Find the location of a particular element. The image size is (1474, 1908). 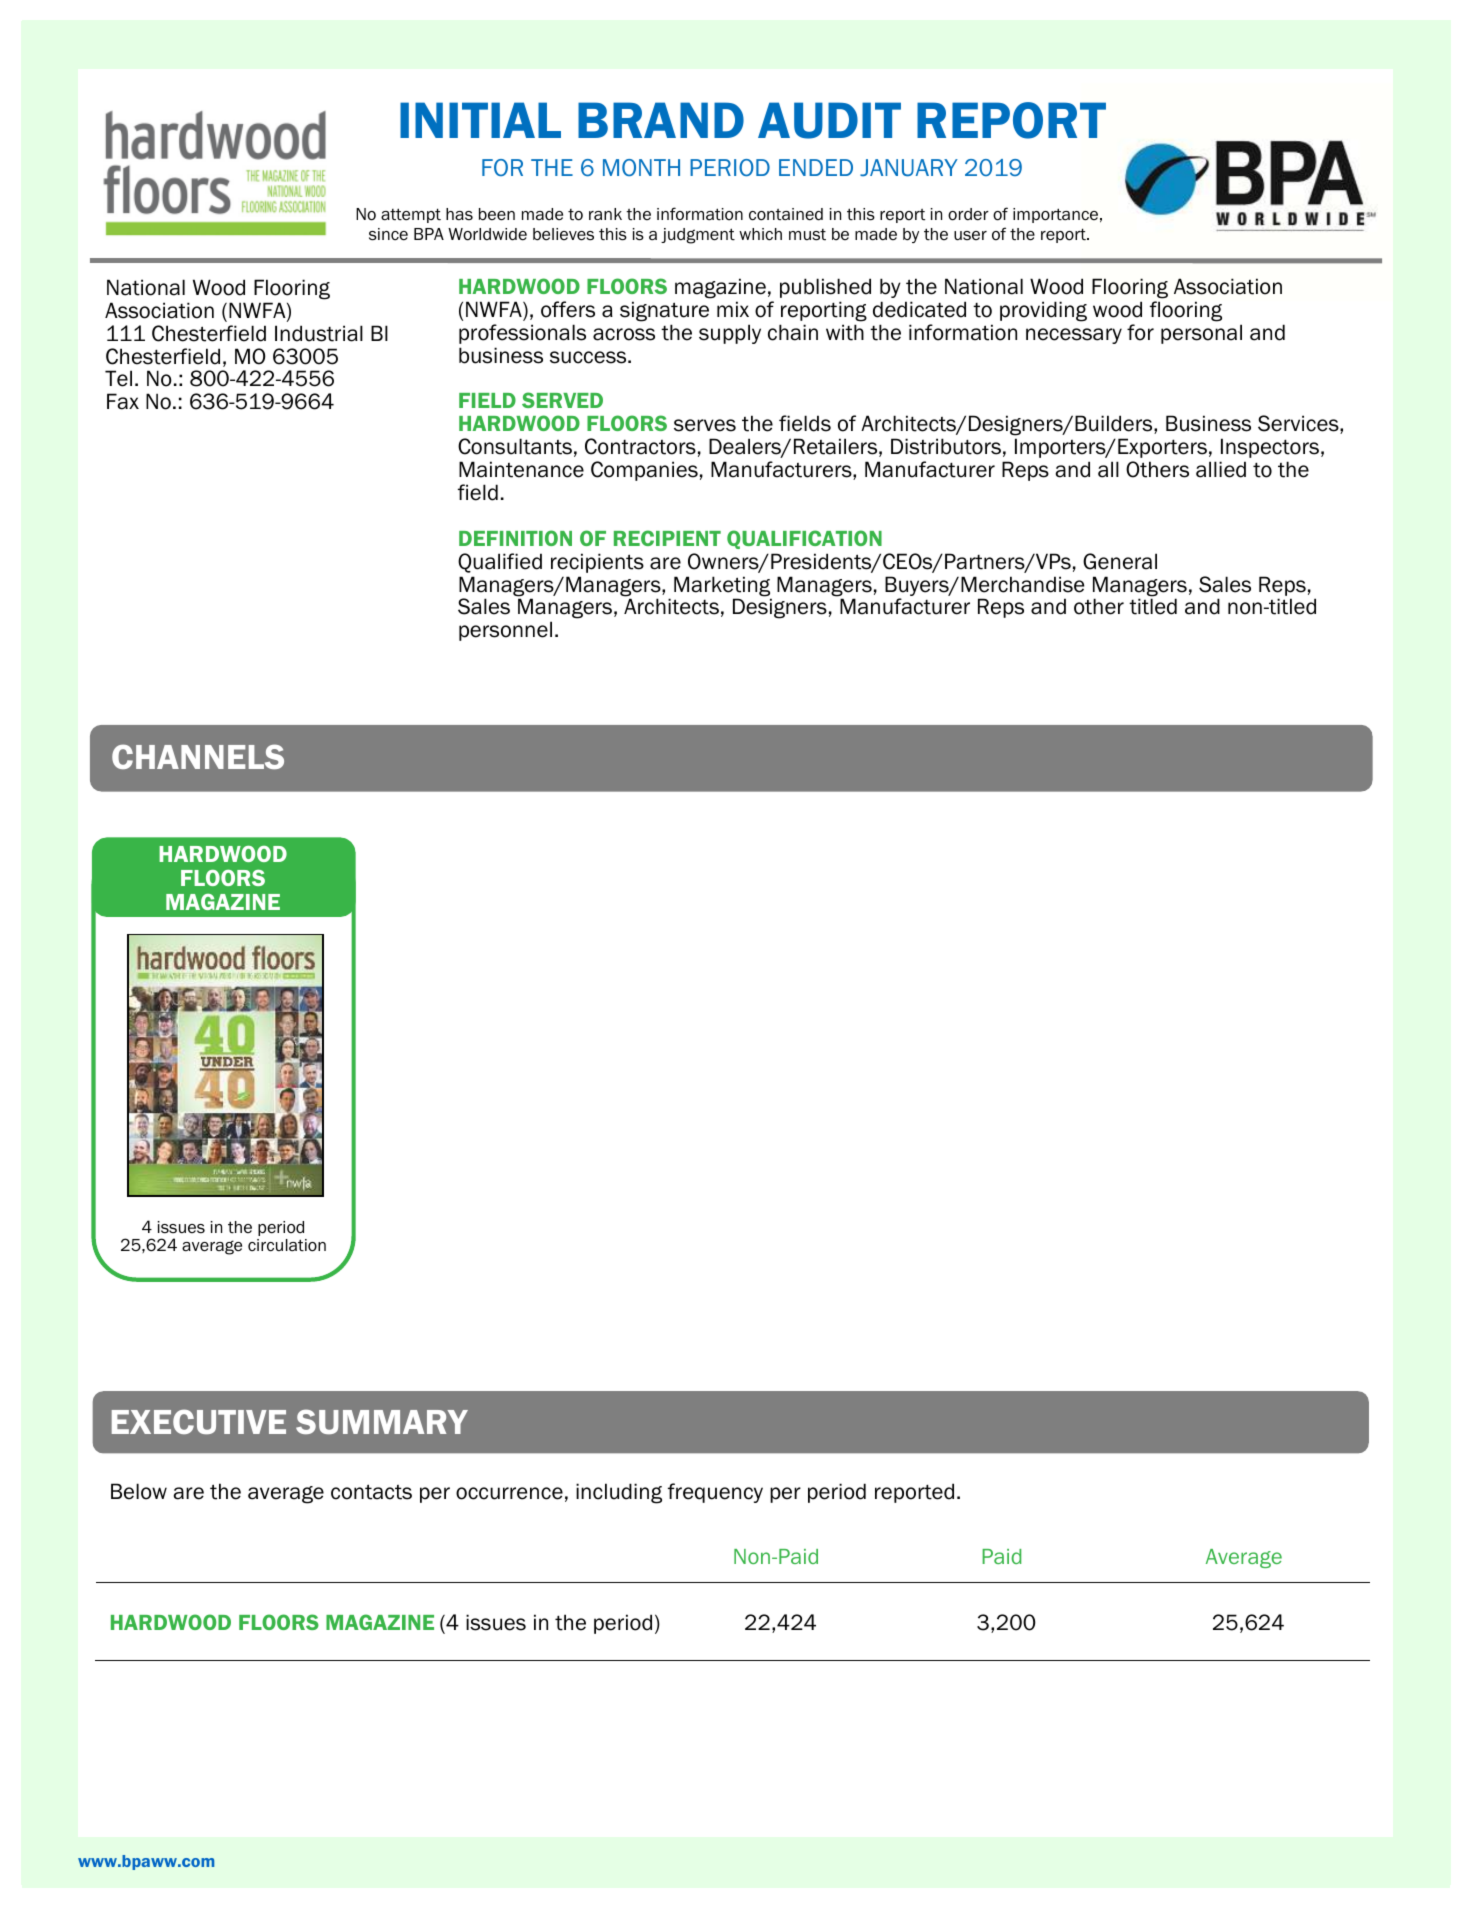

order is located at coordinates (968, 214).
